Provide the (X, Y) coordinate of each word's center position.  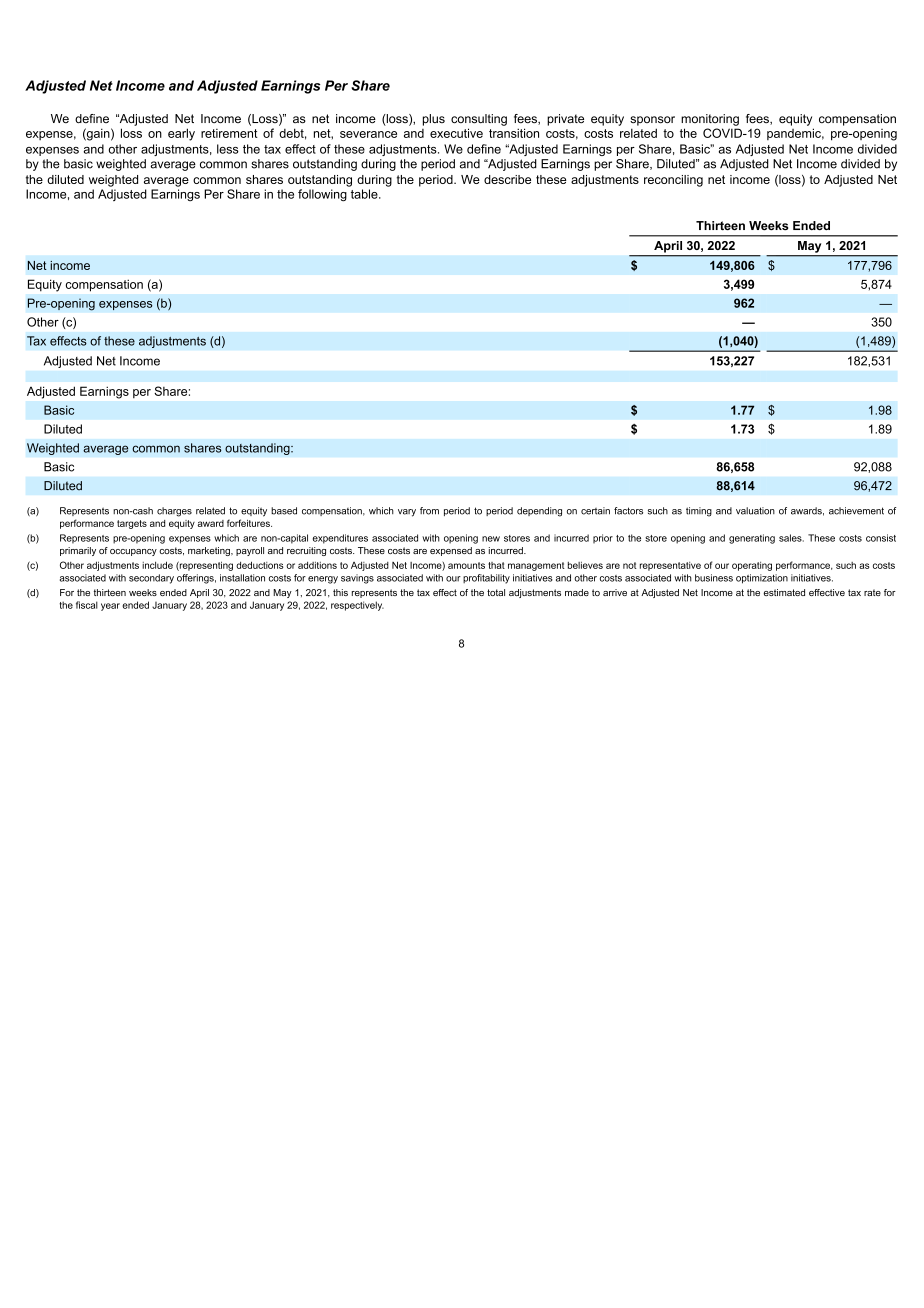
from (429, 511)
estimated (784, 592)
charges (174, 512)
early (181, 134)
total (496, 592)
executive (456, 133)
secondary (151, 579)
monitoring (710, 120)
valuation (755, 511)
